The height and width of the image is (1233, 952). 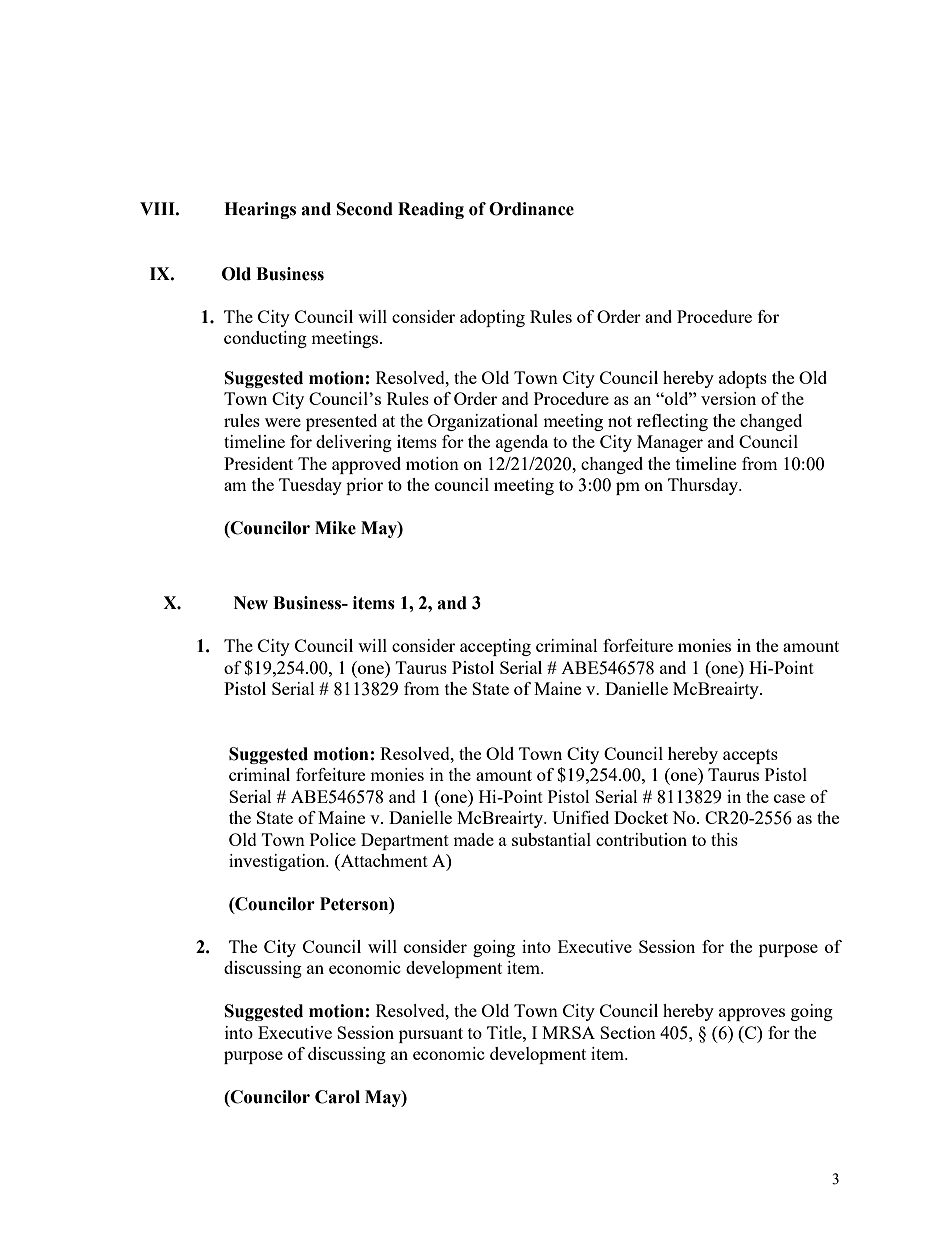 What do you see at coordinates (522, 443) in the image?
I see `agenda` at bounding box center [522, 443].
